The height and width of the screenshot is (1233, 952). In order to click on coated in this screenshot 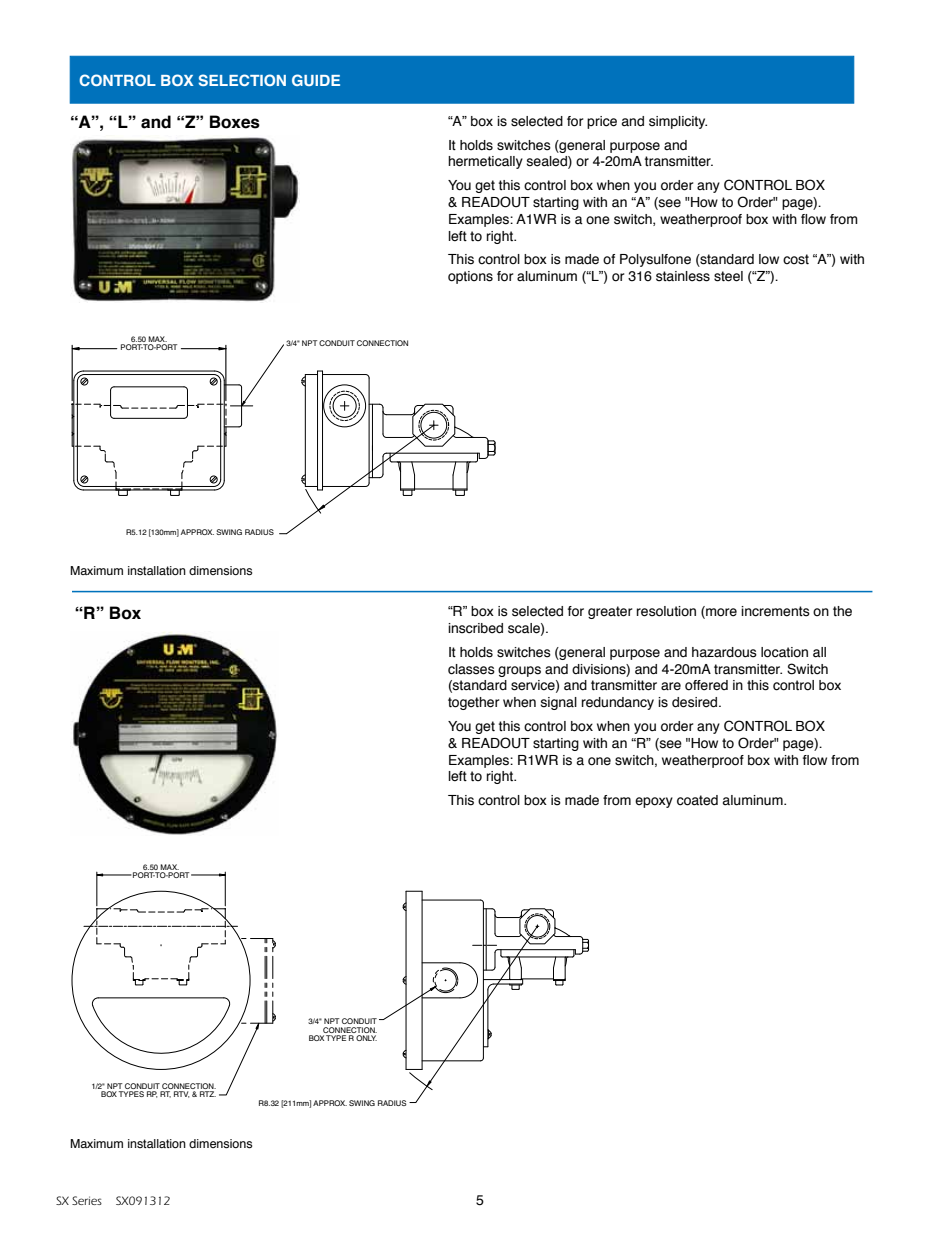, I will do `click(697, 800)`.
